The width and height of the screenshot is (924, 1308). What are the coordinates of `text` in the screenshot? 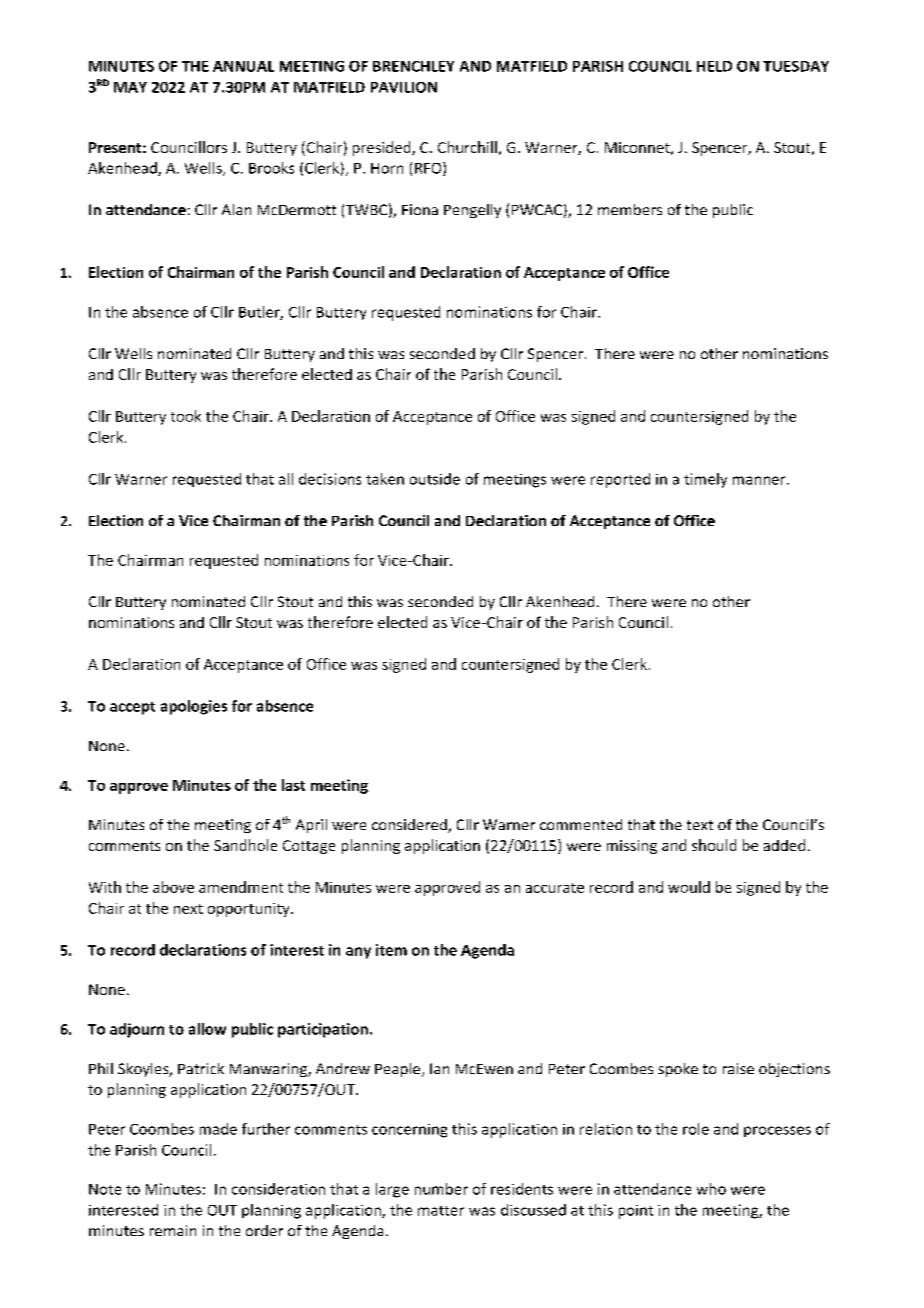 It's located at (700, 825).
